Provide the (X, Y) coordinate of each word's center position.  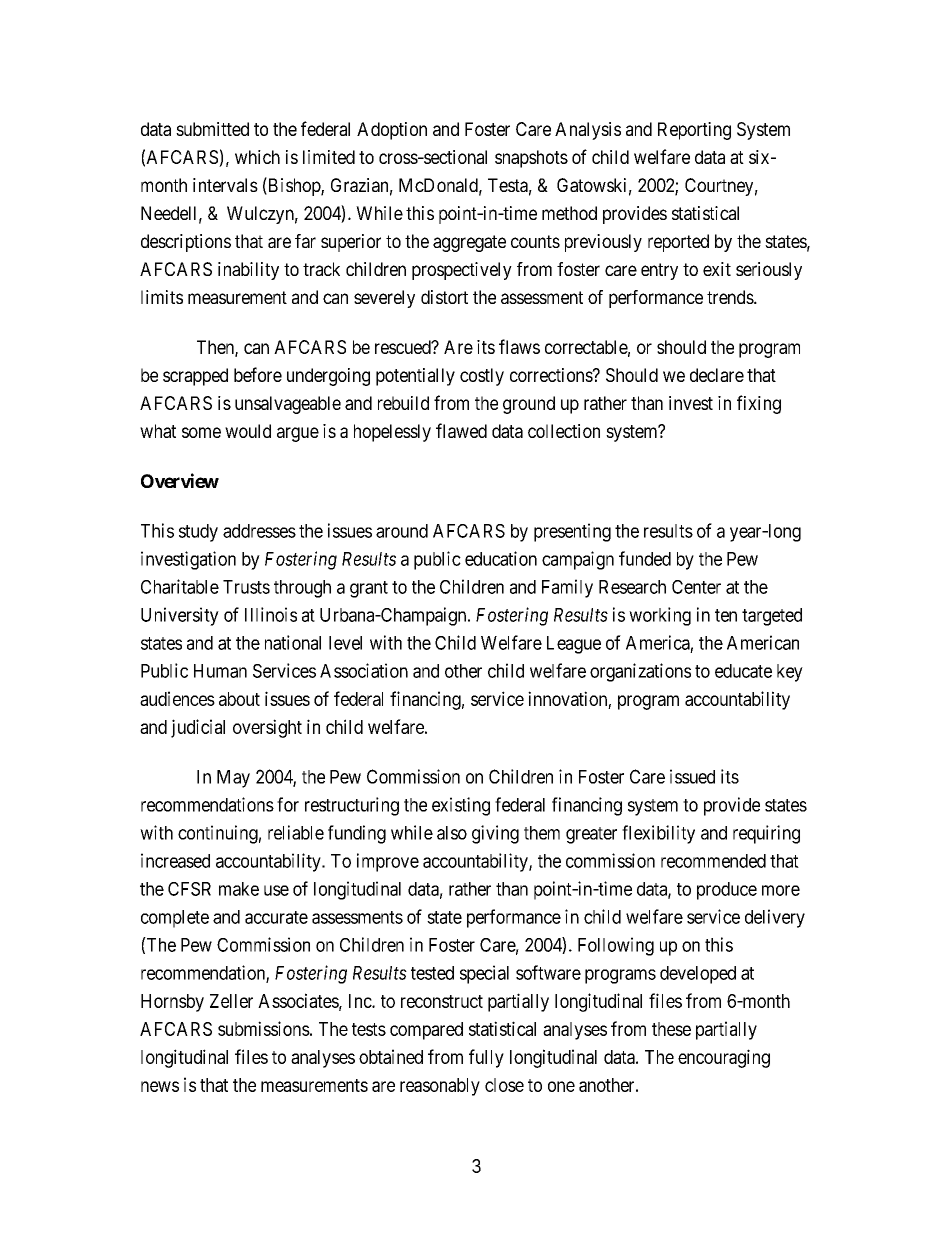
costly (482, 377)
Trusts (246, 587)
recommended (713, 861)
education (501, 558)
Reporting (694, 131)
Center (696, 587)
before (258, 374)
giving (495, 834)
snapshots (531, 159)
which (257, 157)
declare (717, 375)
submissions (264, 1028)
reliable (296, 832)
